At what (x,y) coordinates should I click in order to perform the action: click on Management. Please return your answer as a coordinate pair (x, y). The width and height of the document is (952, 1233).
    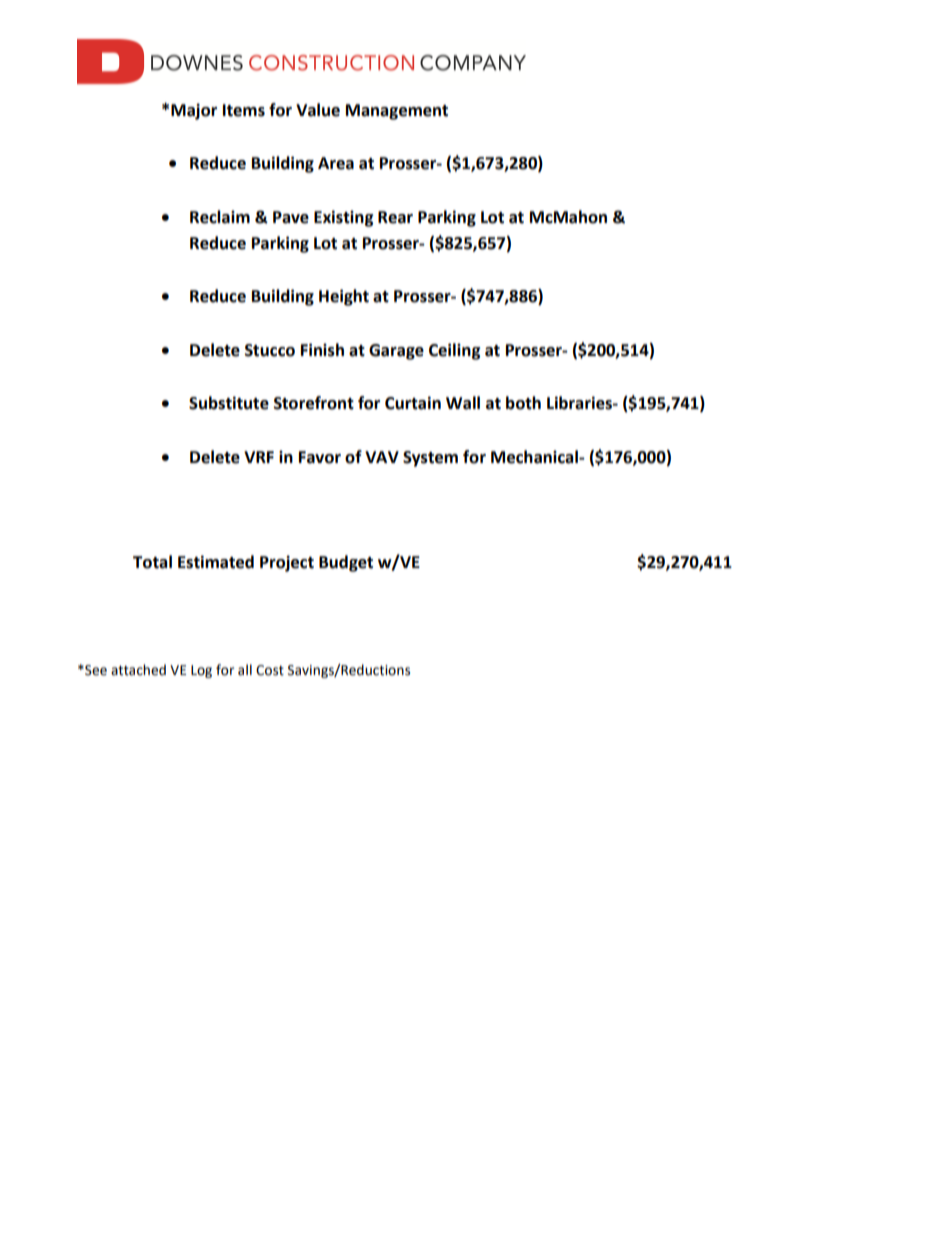
    Looking at the image, I should click on (397, 112).
